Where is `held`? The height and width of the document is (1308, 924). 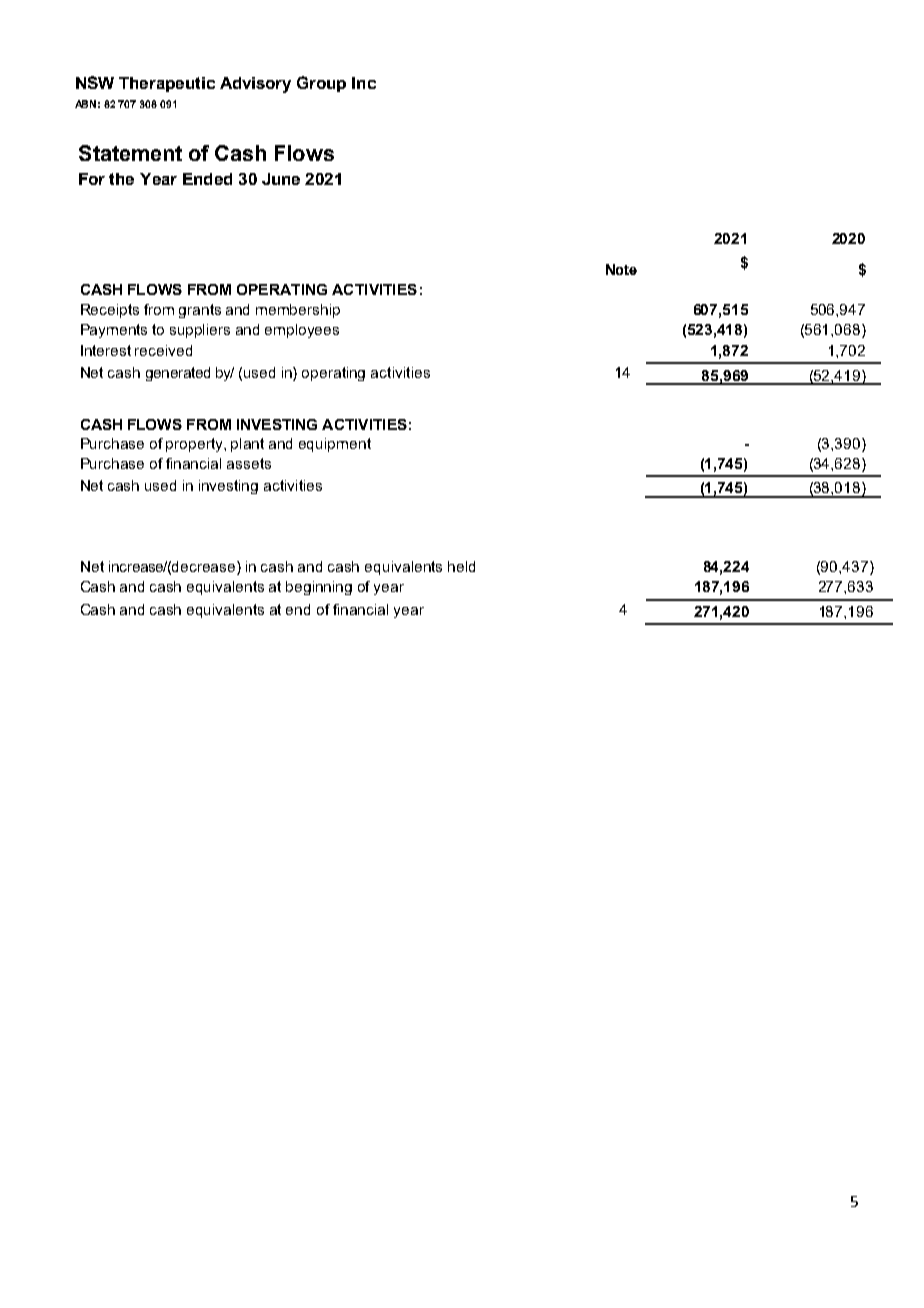 held is located at coordinates (461, 566).
